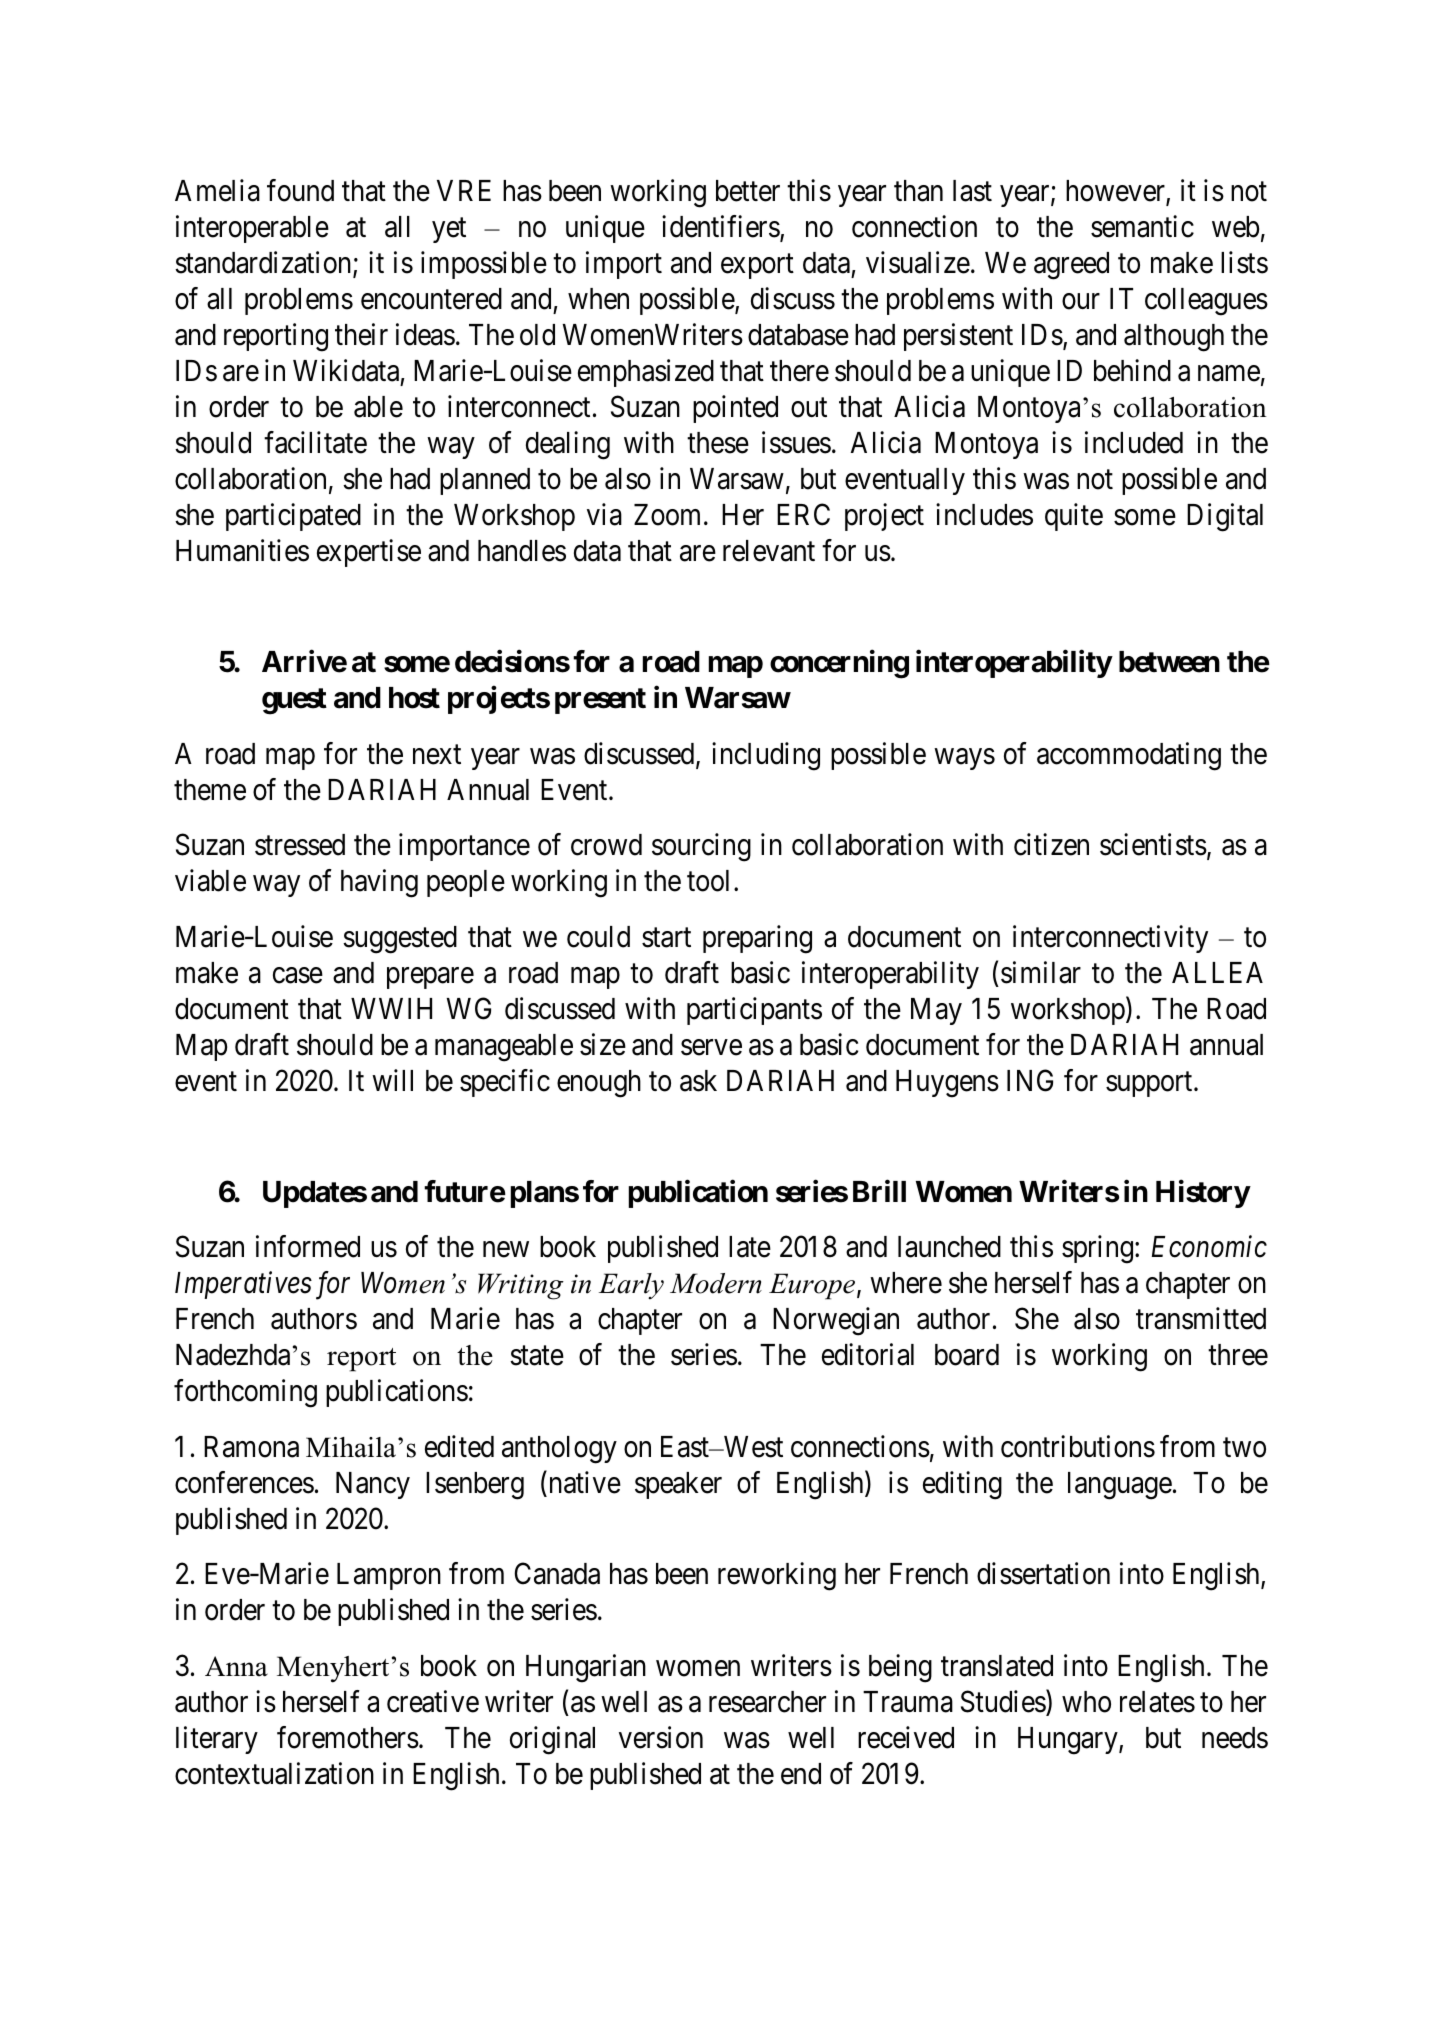 This screenshot has height=2038, width=1441. What do you see at coordinates (1099, 1249) in the screenshot?
I see `spring` at bounding box center [1099, 1249].
